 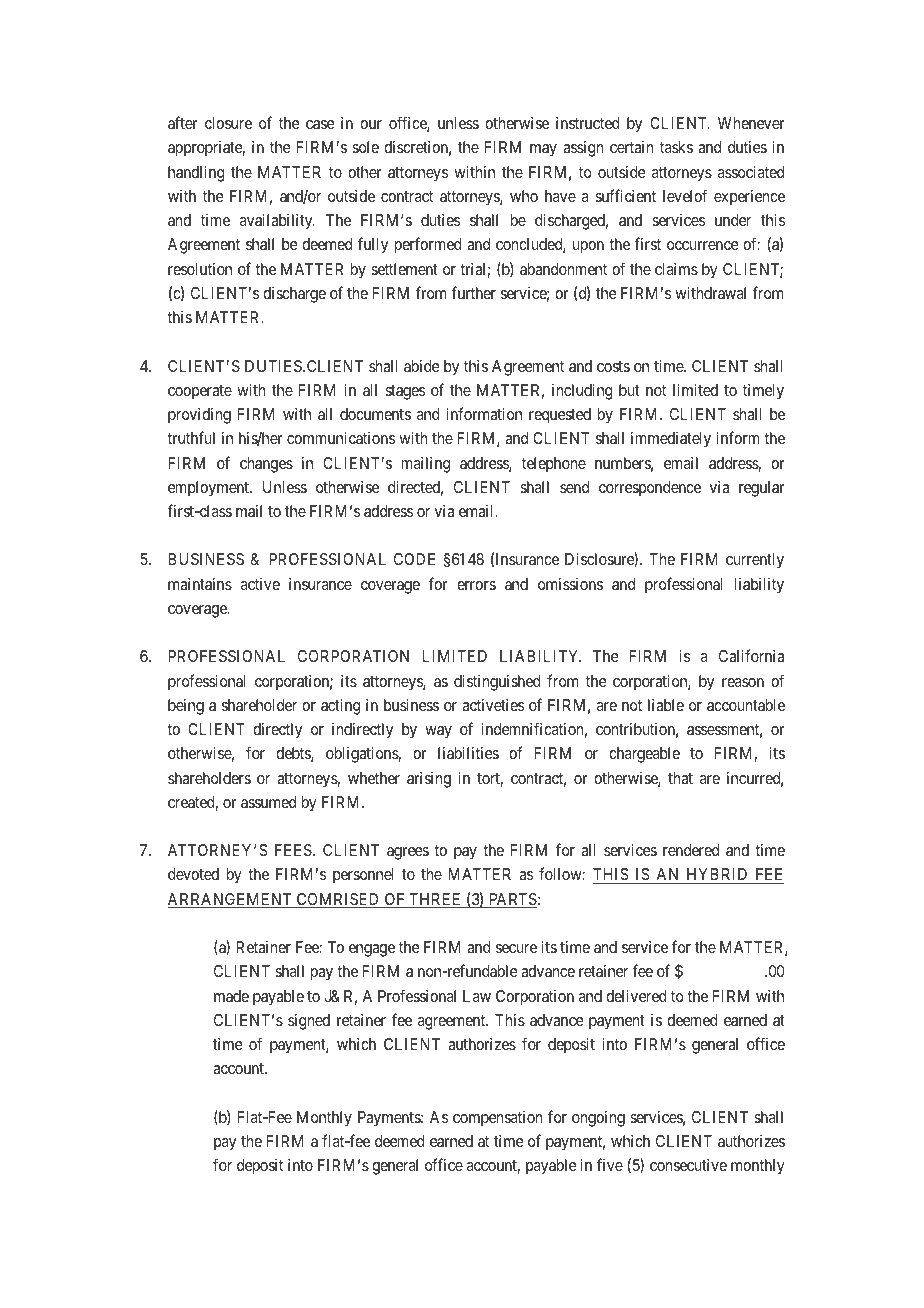 What do you see at coordinates (676, 147) in the screenshot?
I see `tasks` at bounding box center [676, 147].
